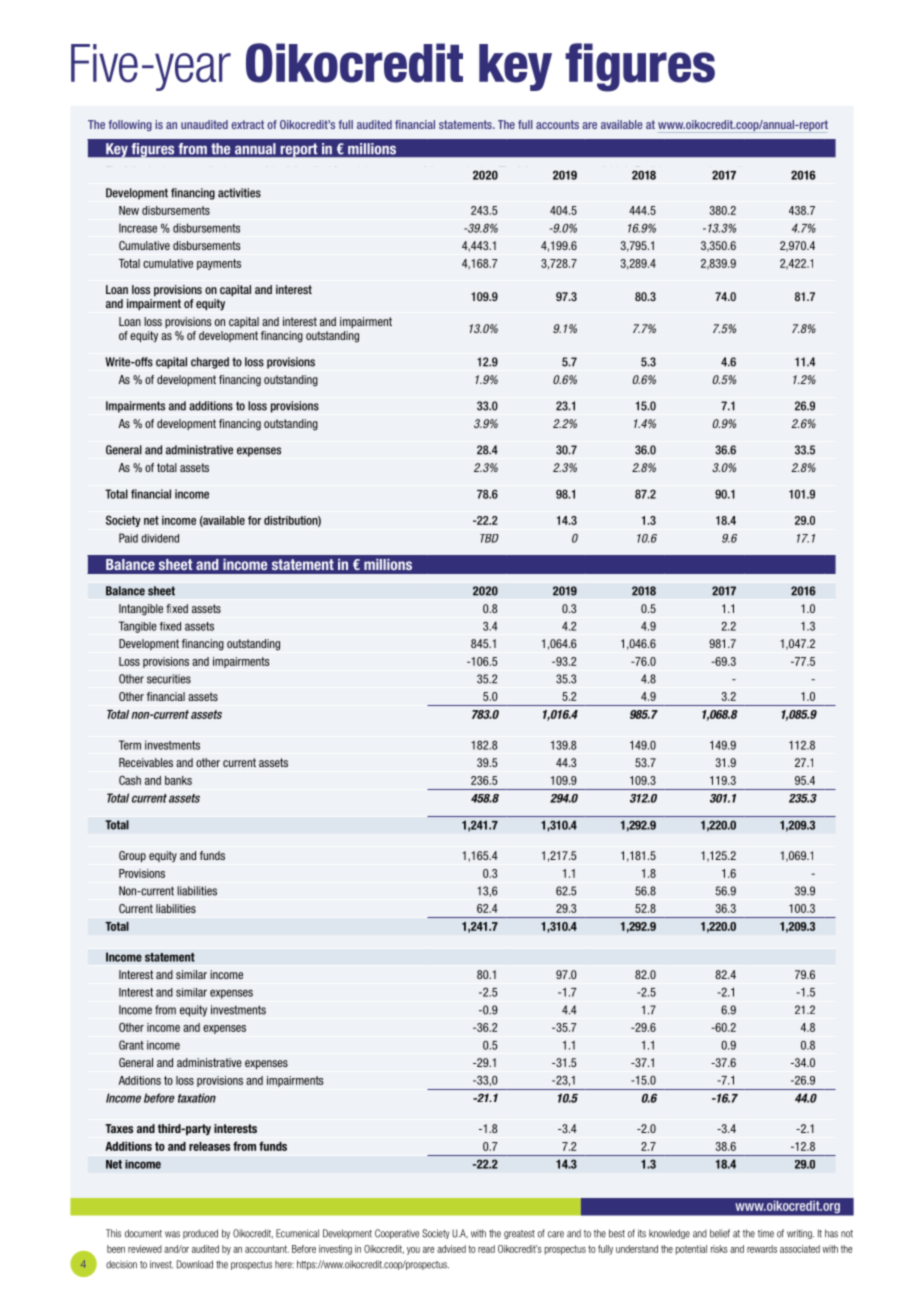 The image size is (924, 1308). What do you see at coordinates (200, 1234) in the screenshot?
I see `produced` at bounding box center [200, 1234].
